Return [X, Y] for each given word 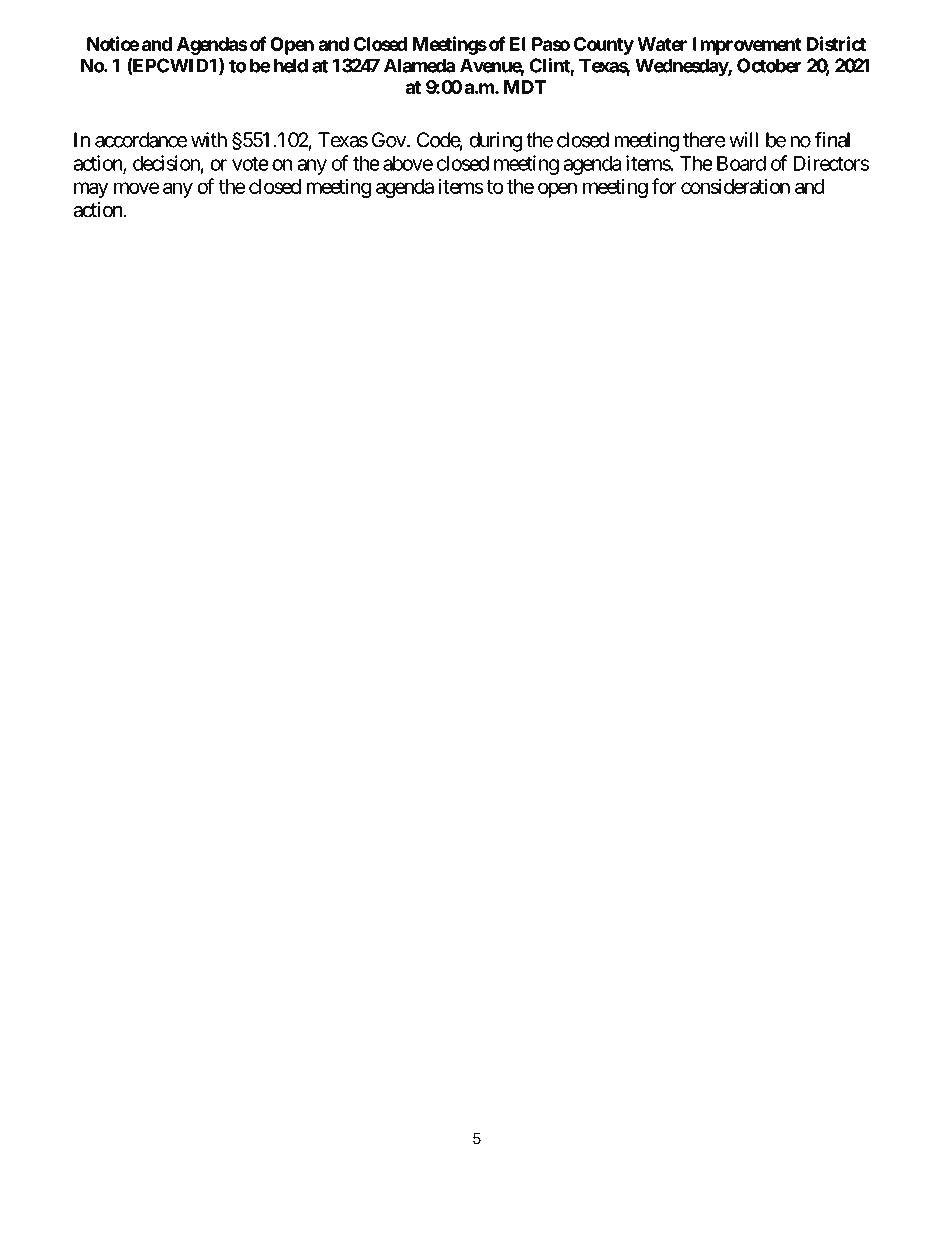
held [291, 65]
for [664, 186]
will [743, 140]
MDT [525, 87]
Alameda [419, 65]
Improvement [747, 46]
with [209, 140]
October [769, 65]
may [91, 190]
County [604, 46]
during [495, 142]
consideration [735, 186]
